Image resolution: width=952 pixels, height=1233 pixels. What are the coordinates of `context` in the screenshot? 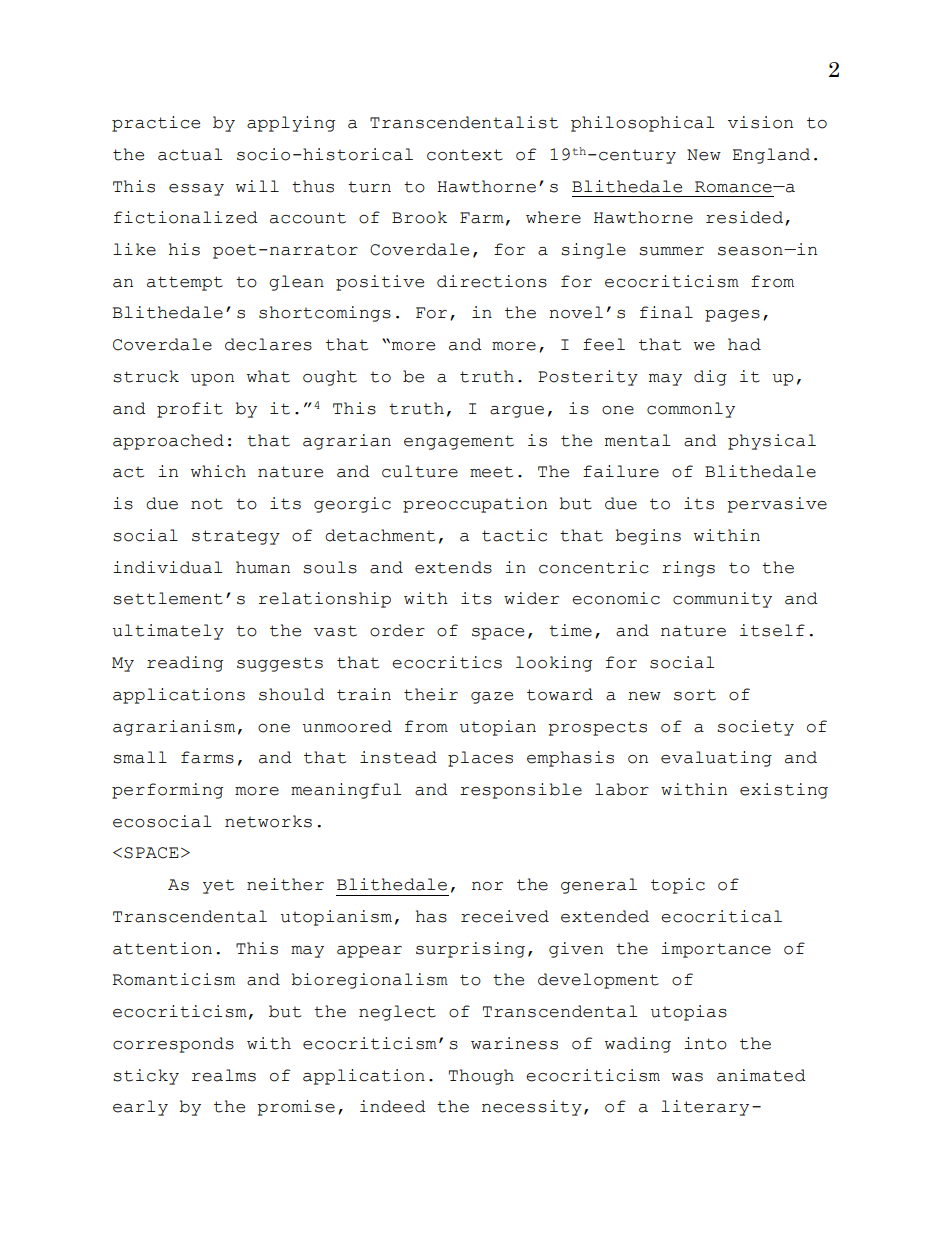 It's located at (465, 155).
